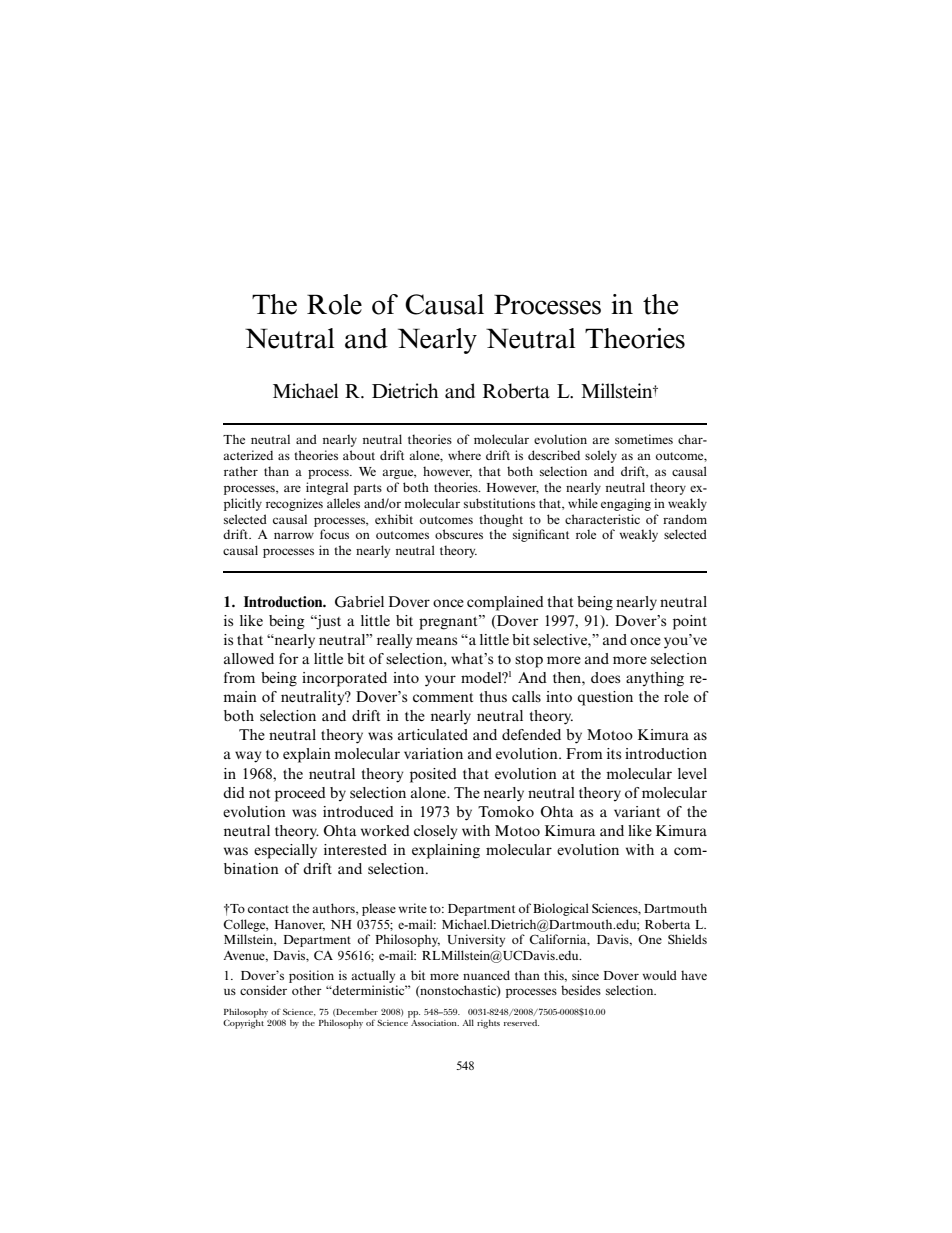 This document has width=952, height=1233. I want to click on its, so click(614, 753).
